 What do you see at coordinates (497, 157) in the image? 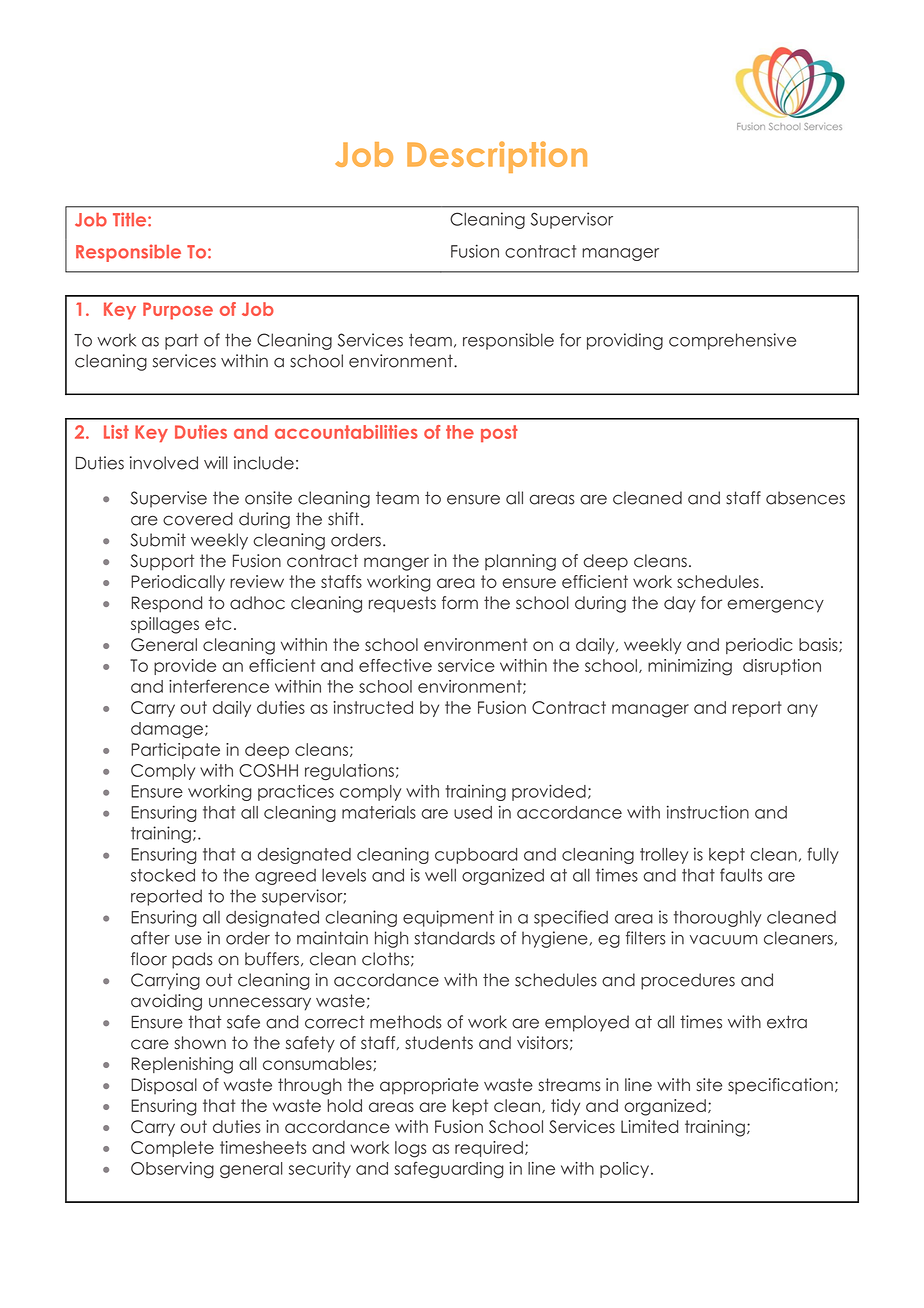
I see `Description` at bounding box center [497, 157].
